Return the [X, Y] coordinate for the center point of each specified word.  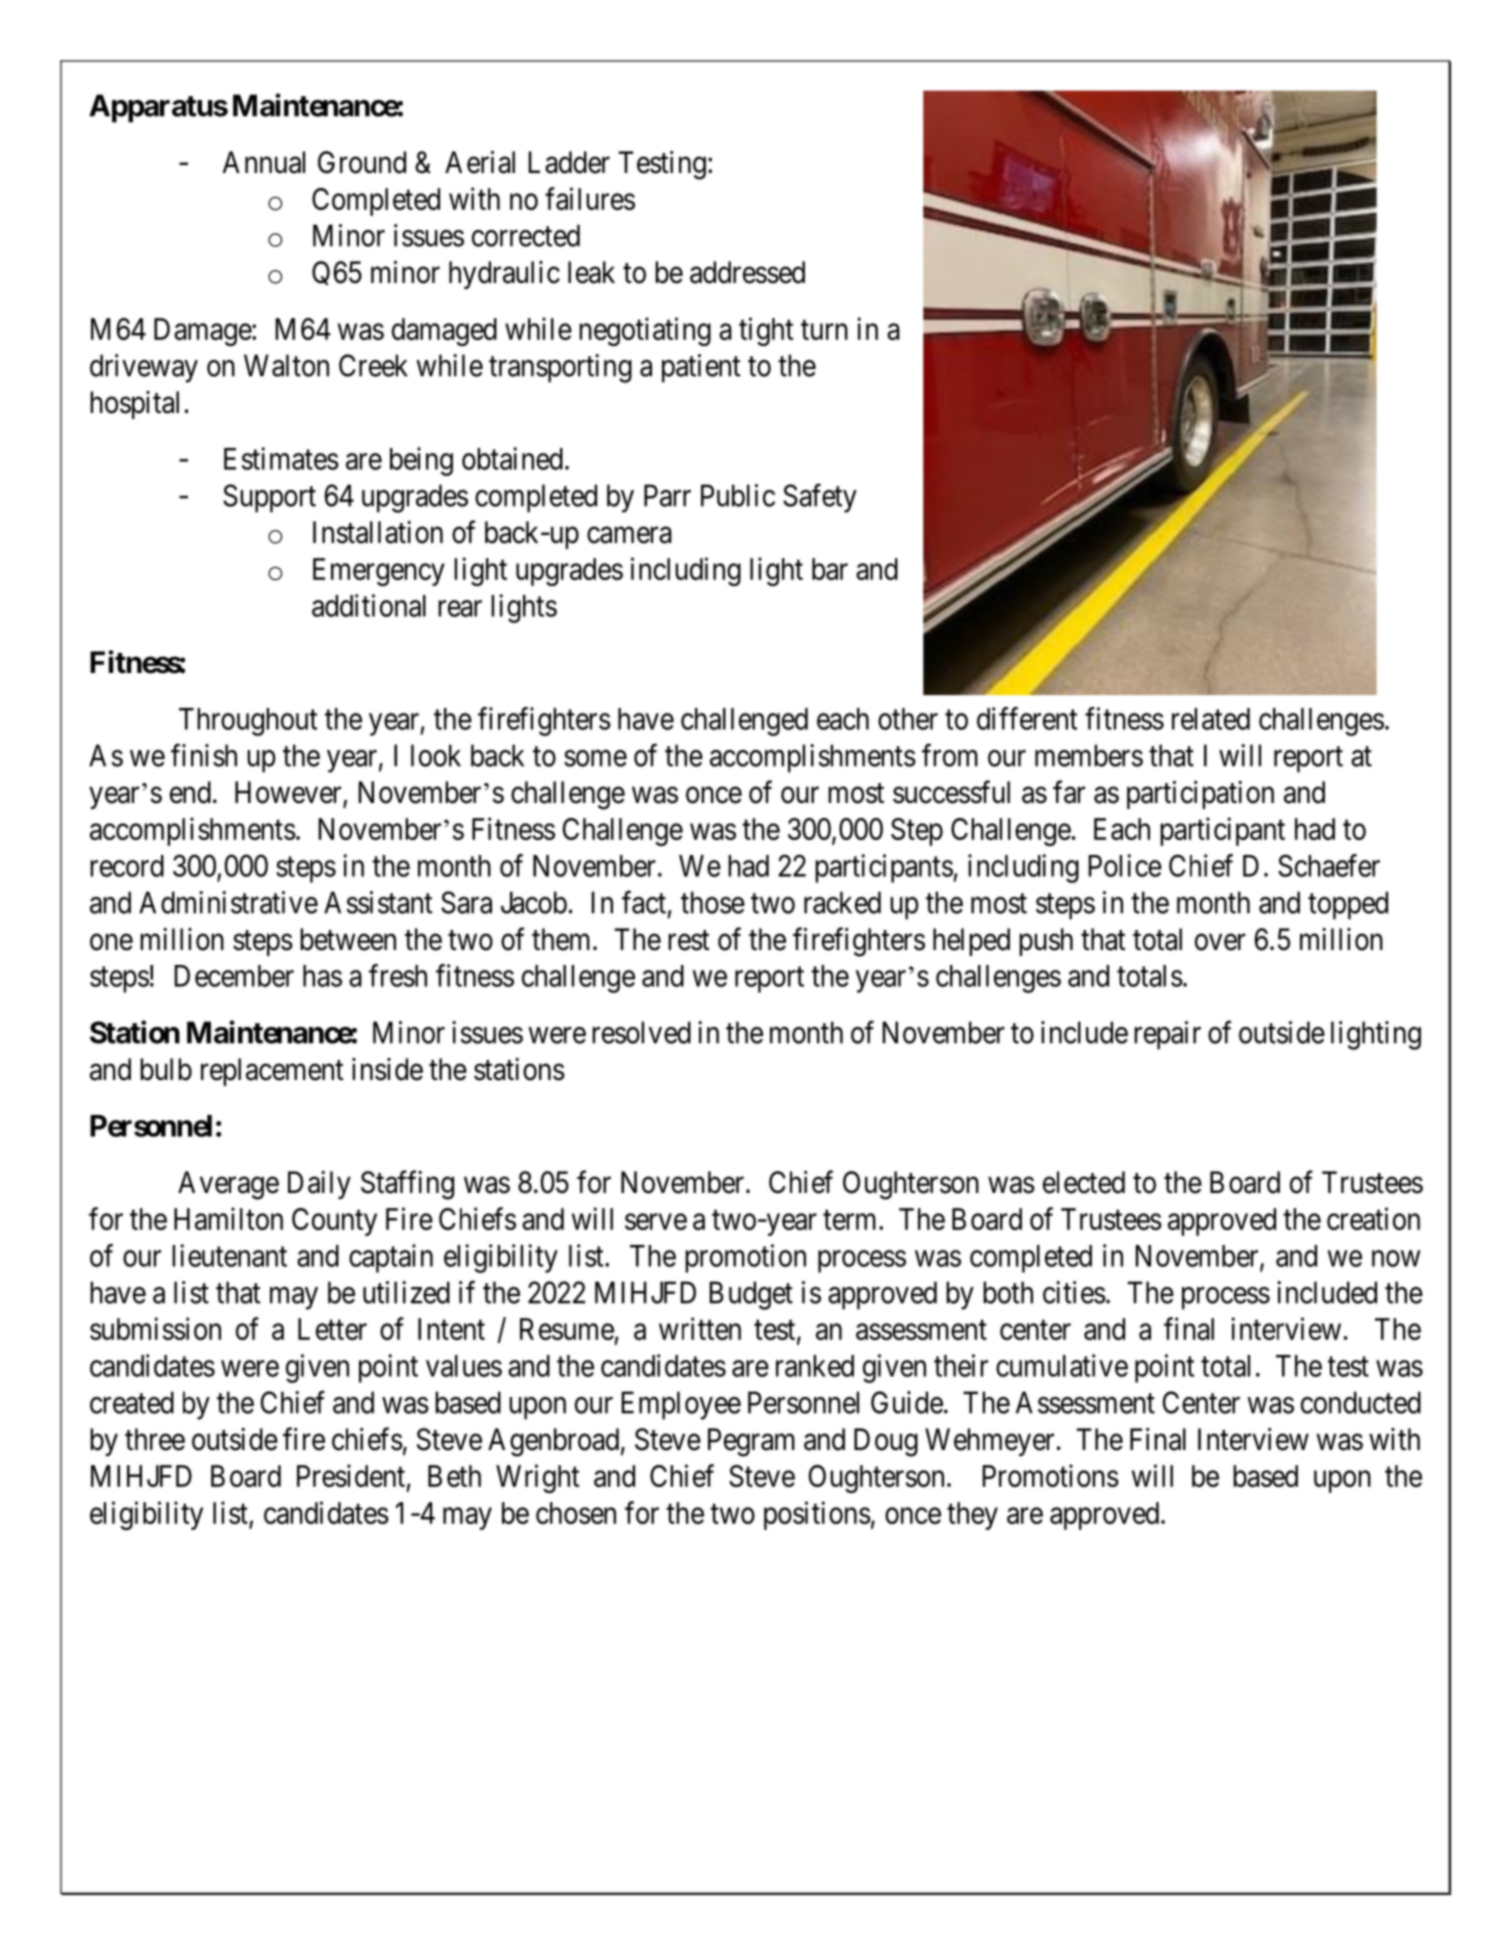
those [713, 902]
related [1211, 719]
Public [738, 495]
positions [817, 1515]
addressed [747, 272]
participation [1200, 794]
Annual [264, 162]
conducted [1361, 1402]
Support [269, 498]
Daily [319, 1185]
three [155, 1439]
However [289, 793]
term [851, 1220]
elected [1084, 1182]
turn [824, 330]
